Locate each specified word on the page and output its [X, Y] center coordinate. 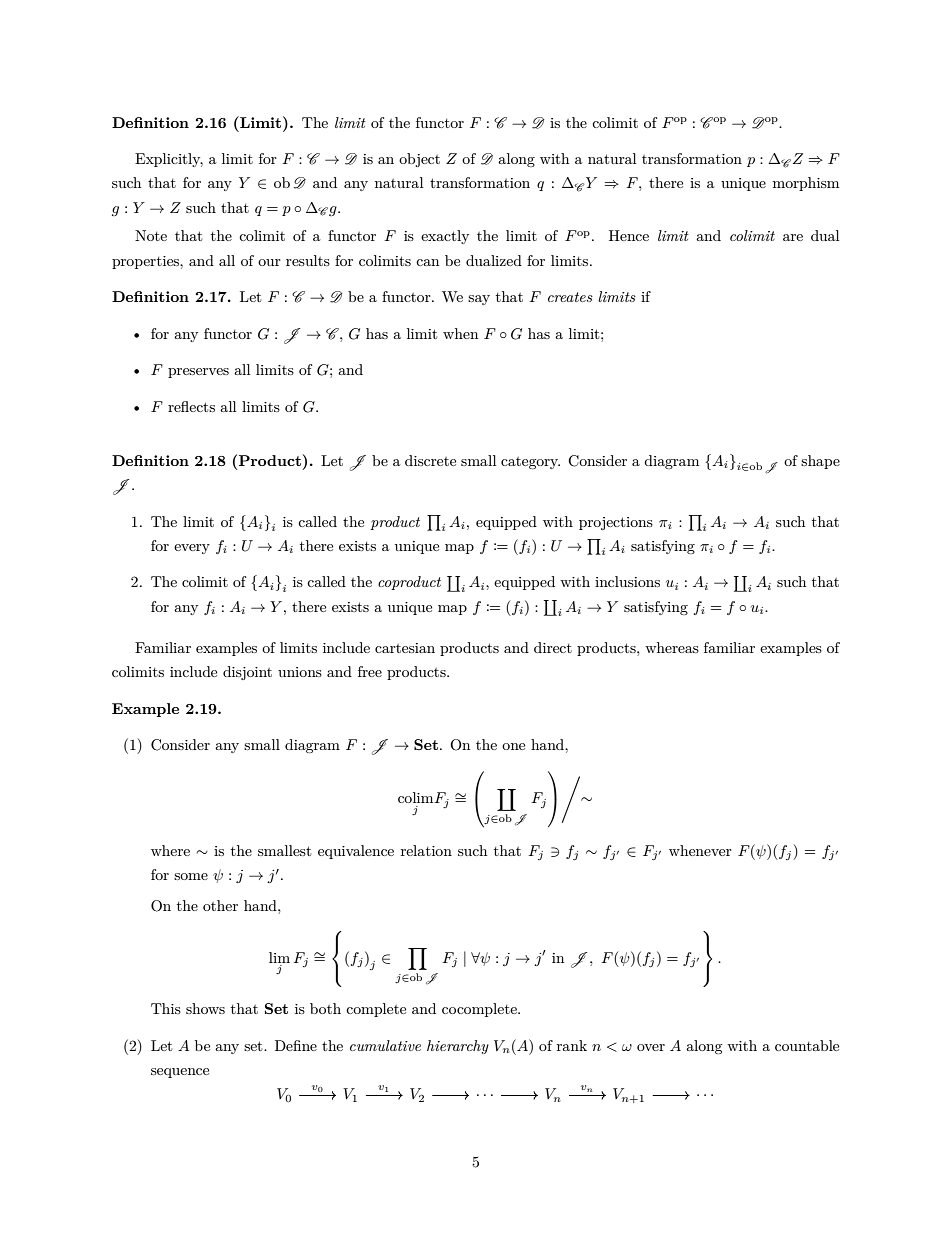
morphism [806, 184]
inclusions [627, 581]
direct [553, 647]
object [419, 160]
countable [807, 1045]
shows [205, 1008]
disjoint [247, 673]
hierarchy [458, 1047]
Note [151, 235]
